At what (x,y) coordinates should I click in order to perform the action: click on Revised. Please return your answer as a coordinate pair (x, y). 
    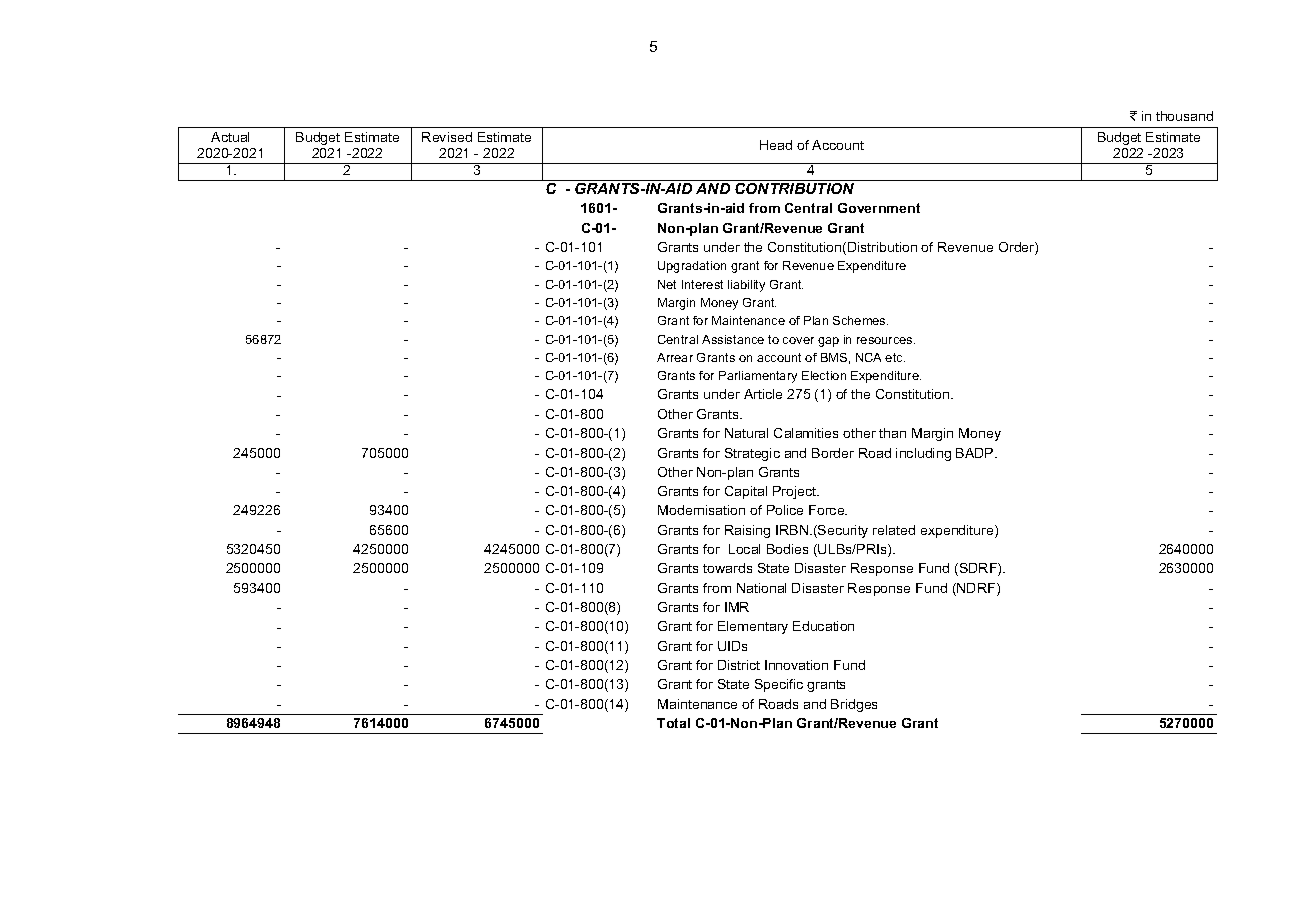
    Looking at the image, I should click on (447, 137).
